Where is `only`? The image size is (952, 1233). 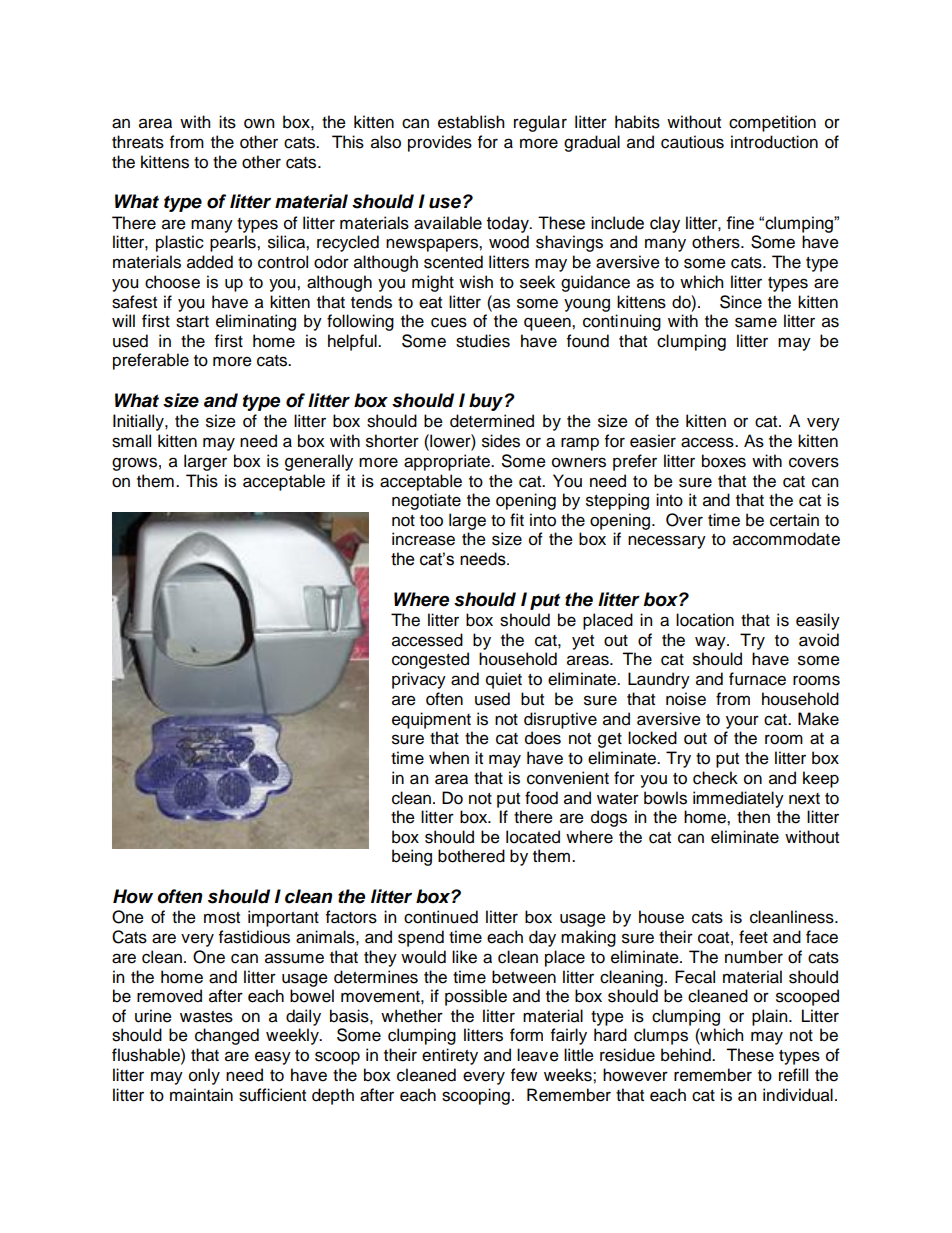
only is located at coordinates (204, 1076).
